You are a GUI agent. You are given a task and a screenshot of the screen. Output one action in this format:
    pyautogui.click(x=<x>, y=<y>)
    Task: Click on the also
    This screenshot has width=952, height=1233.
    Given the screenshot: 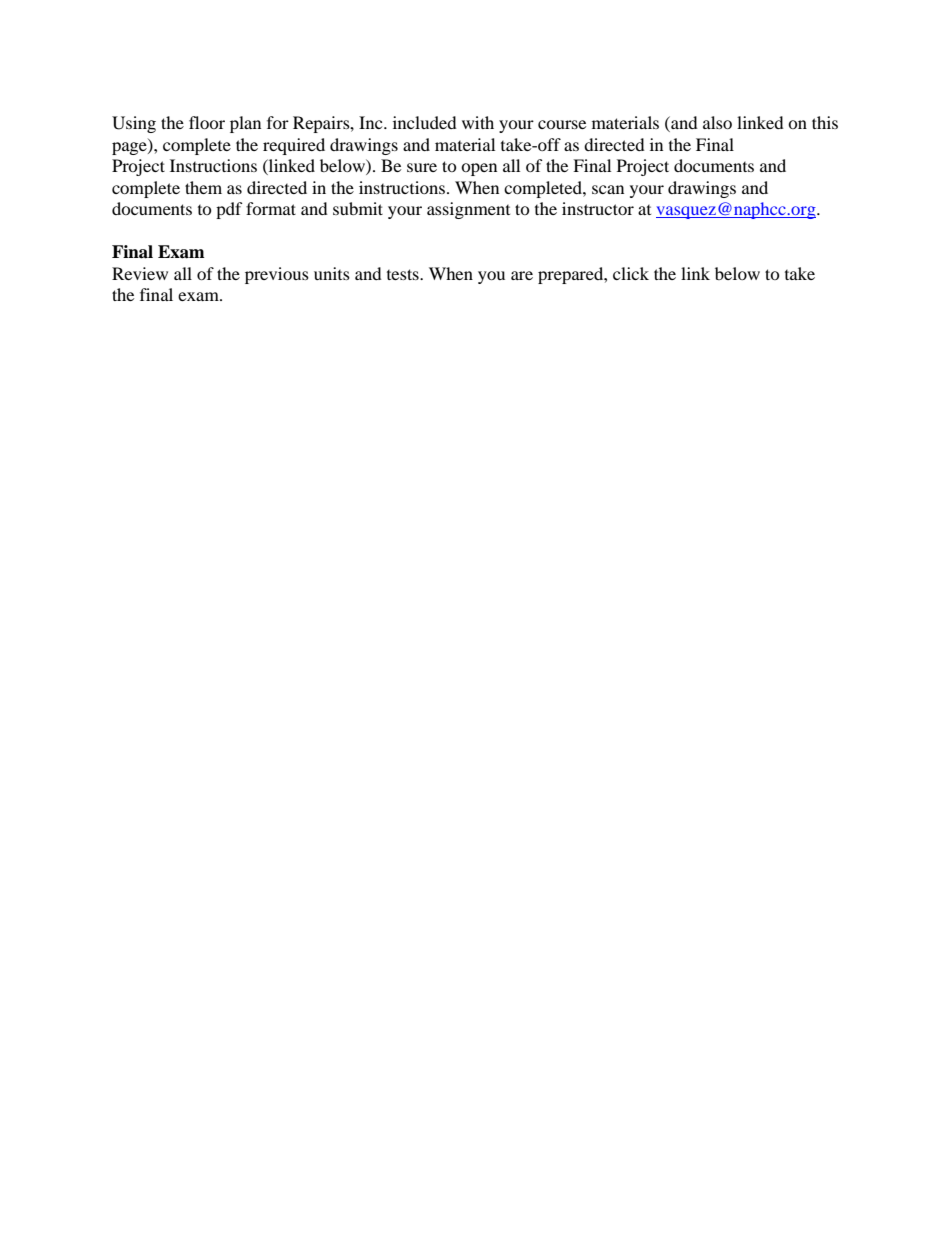 What is the action you would take?
    pyautogui.click(x=717, y=122)
